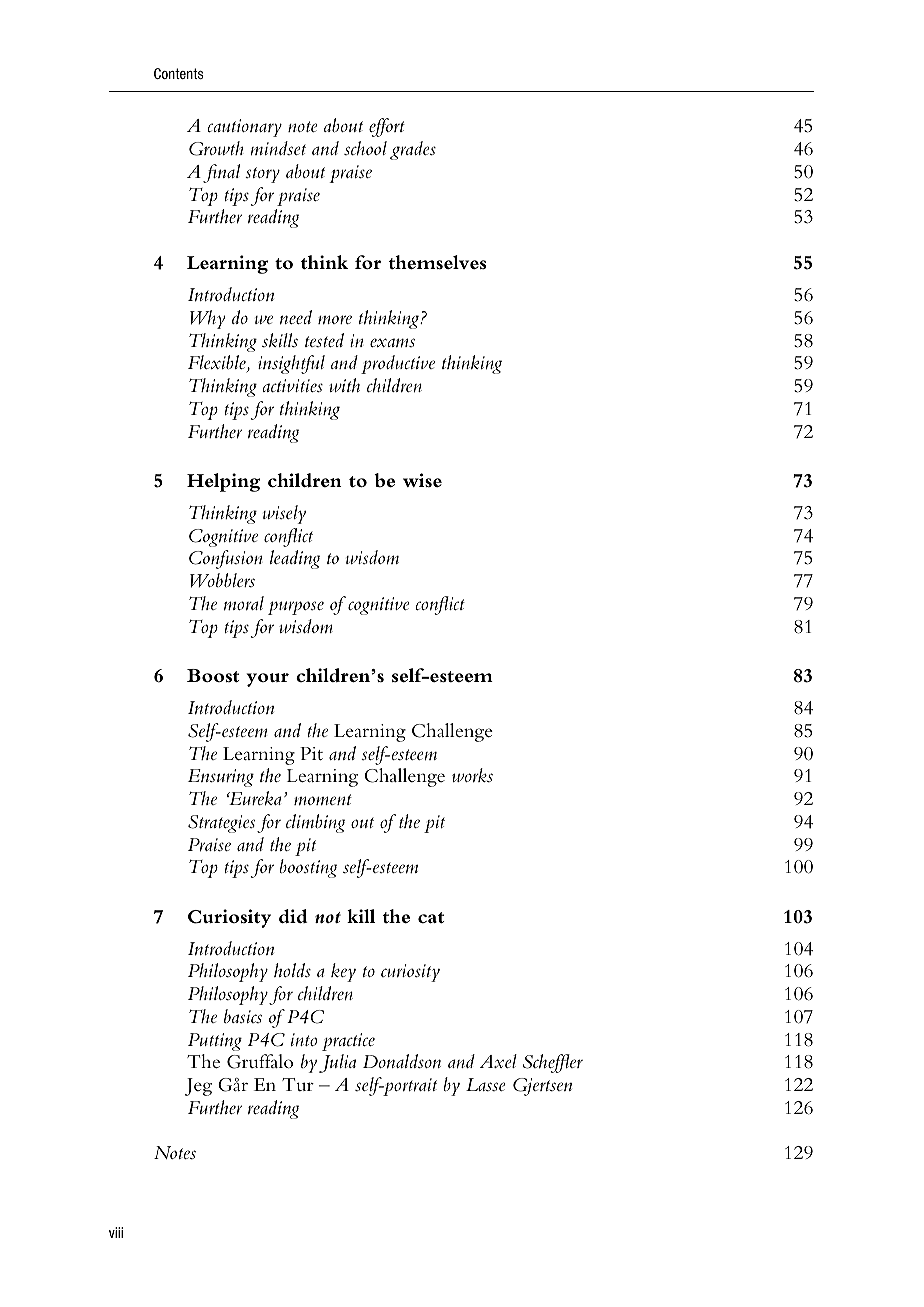 This screenshot has height=1307, width=924. What do you see at coordinates (296, 608) in the screenshot?
I see `purpose` at bounding box center [296, 608].
